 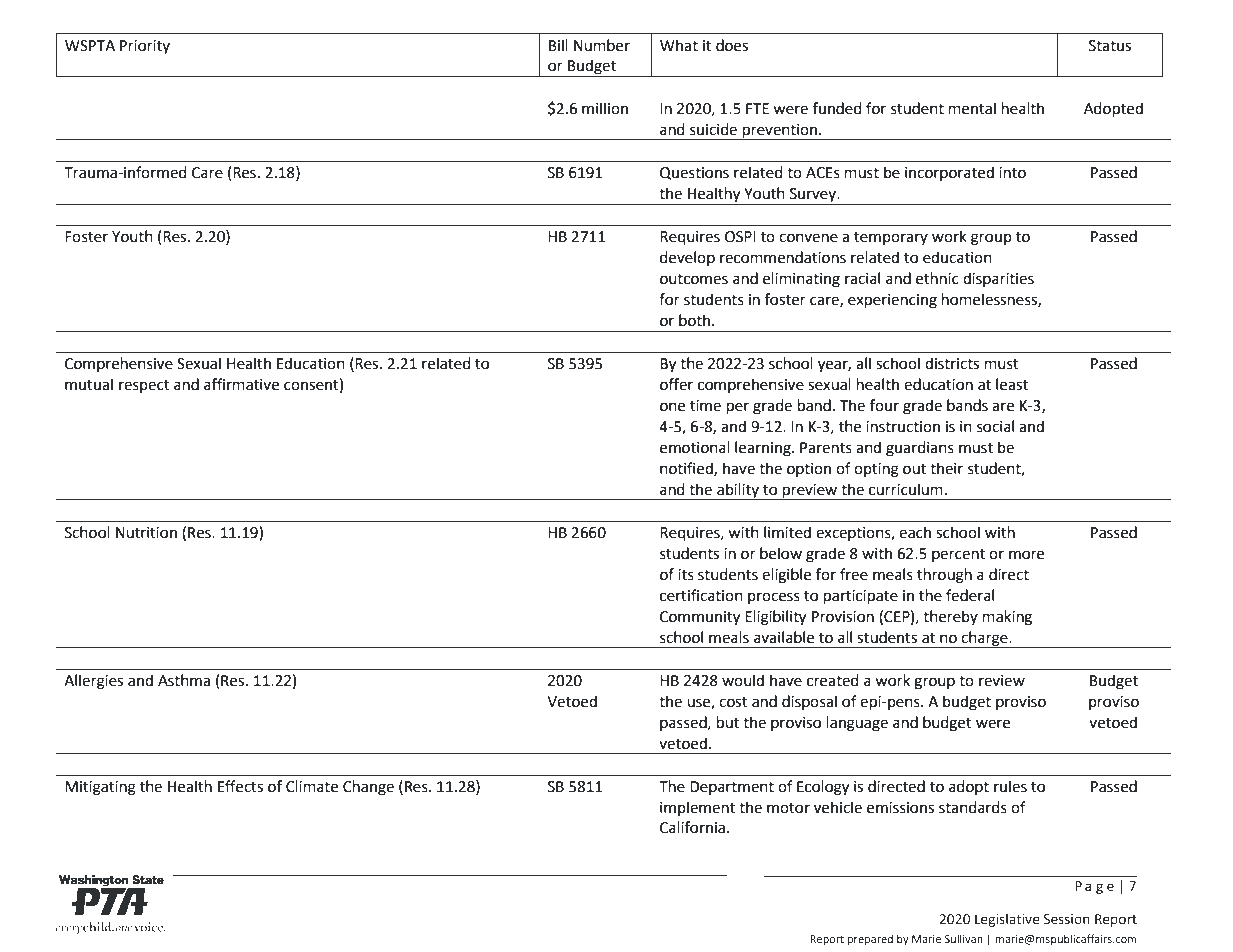 What do you see at coordinates (1007, 920) in the screenshot?
I see `Legislative` at bounding box center [1007, 920].
